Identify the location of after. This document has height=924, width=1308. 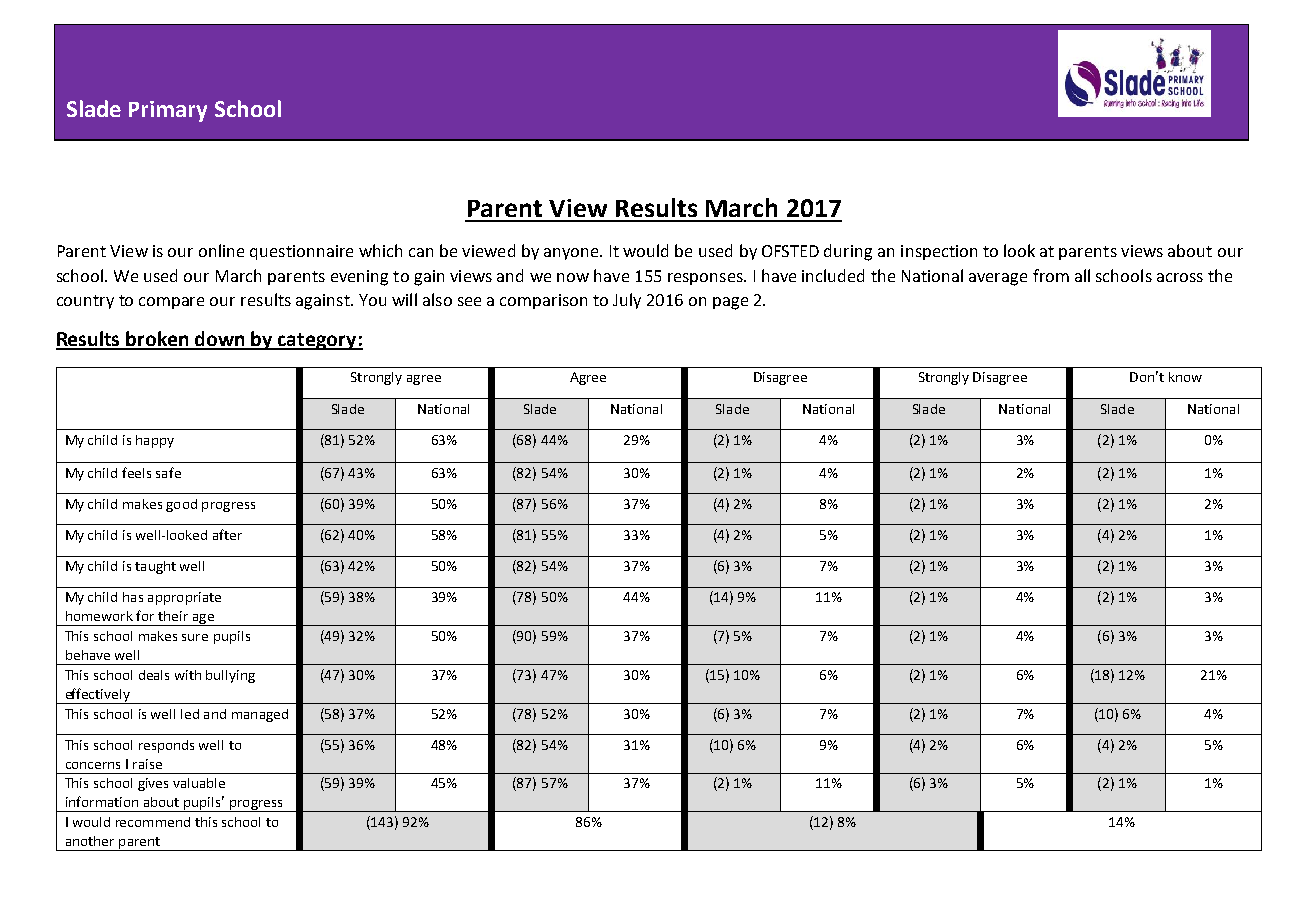
(227, 534).
